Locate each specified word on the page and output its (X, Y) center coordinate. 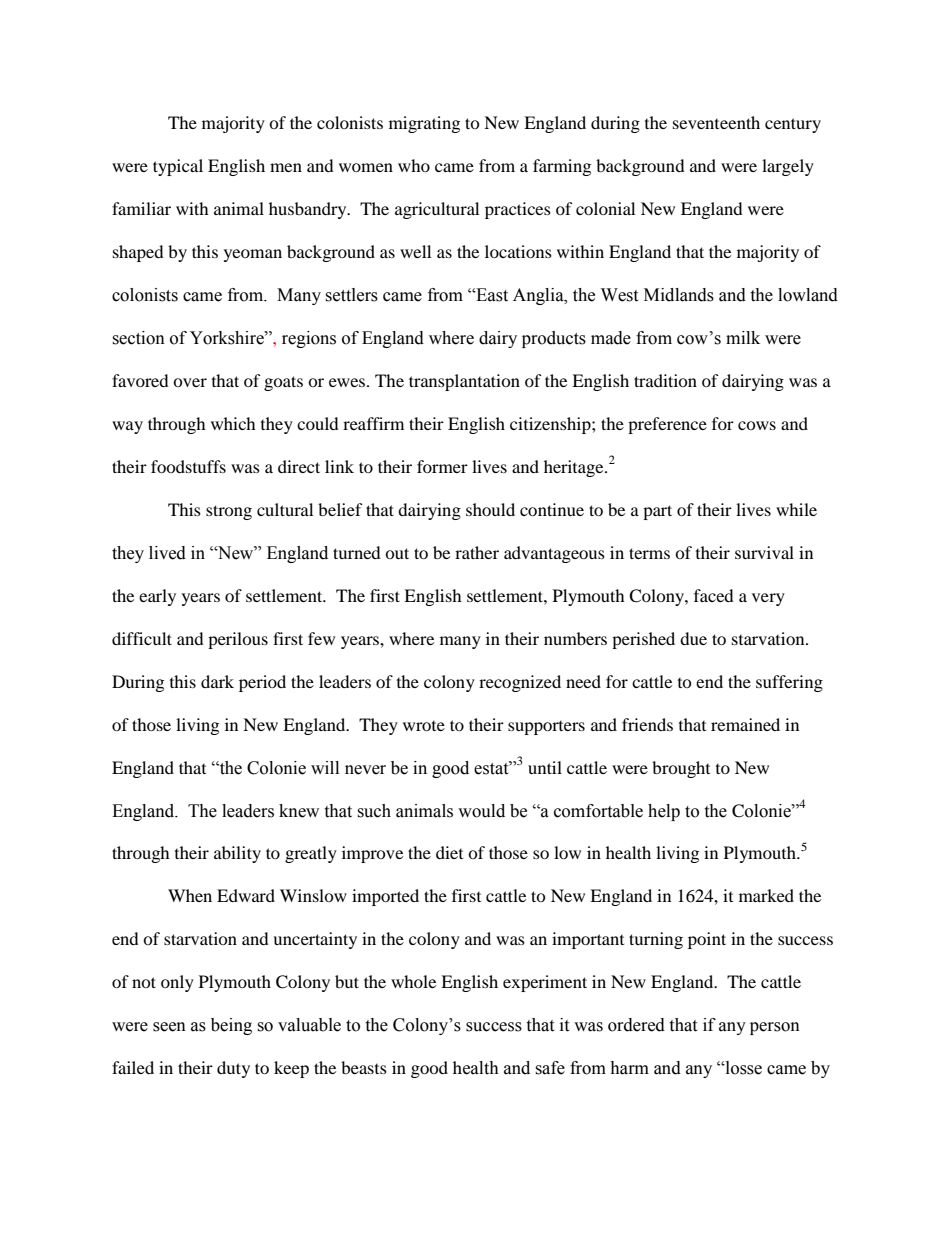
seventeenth (716, 122)
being (231, 1026)
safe (550, 1068)
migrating (424, 124)
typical (178, 167)
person (775, 1028)
